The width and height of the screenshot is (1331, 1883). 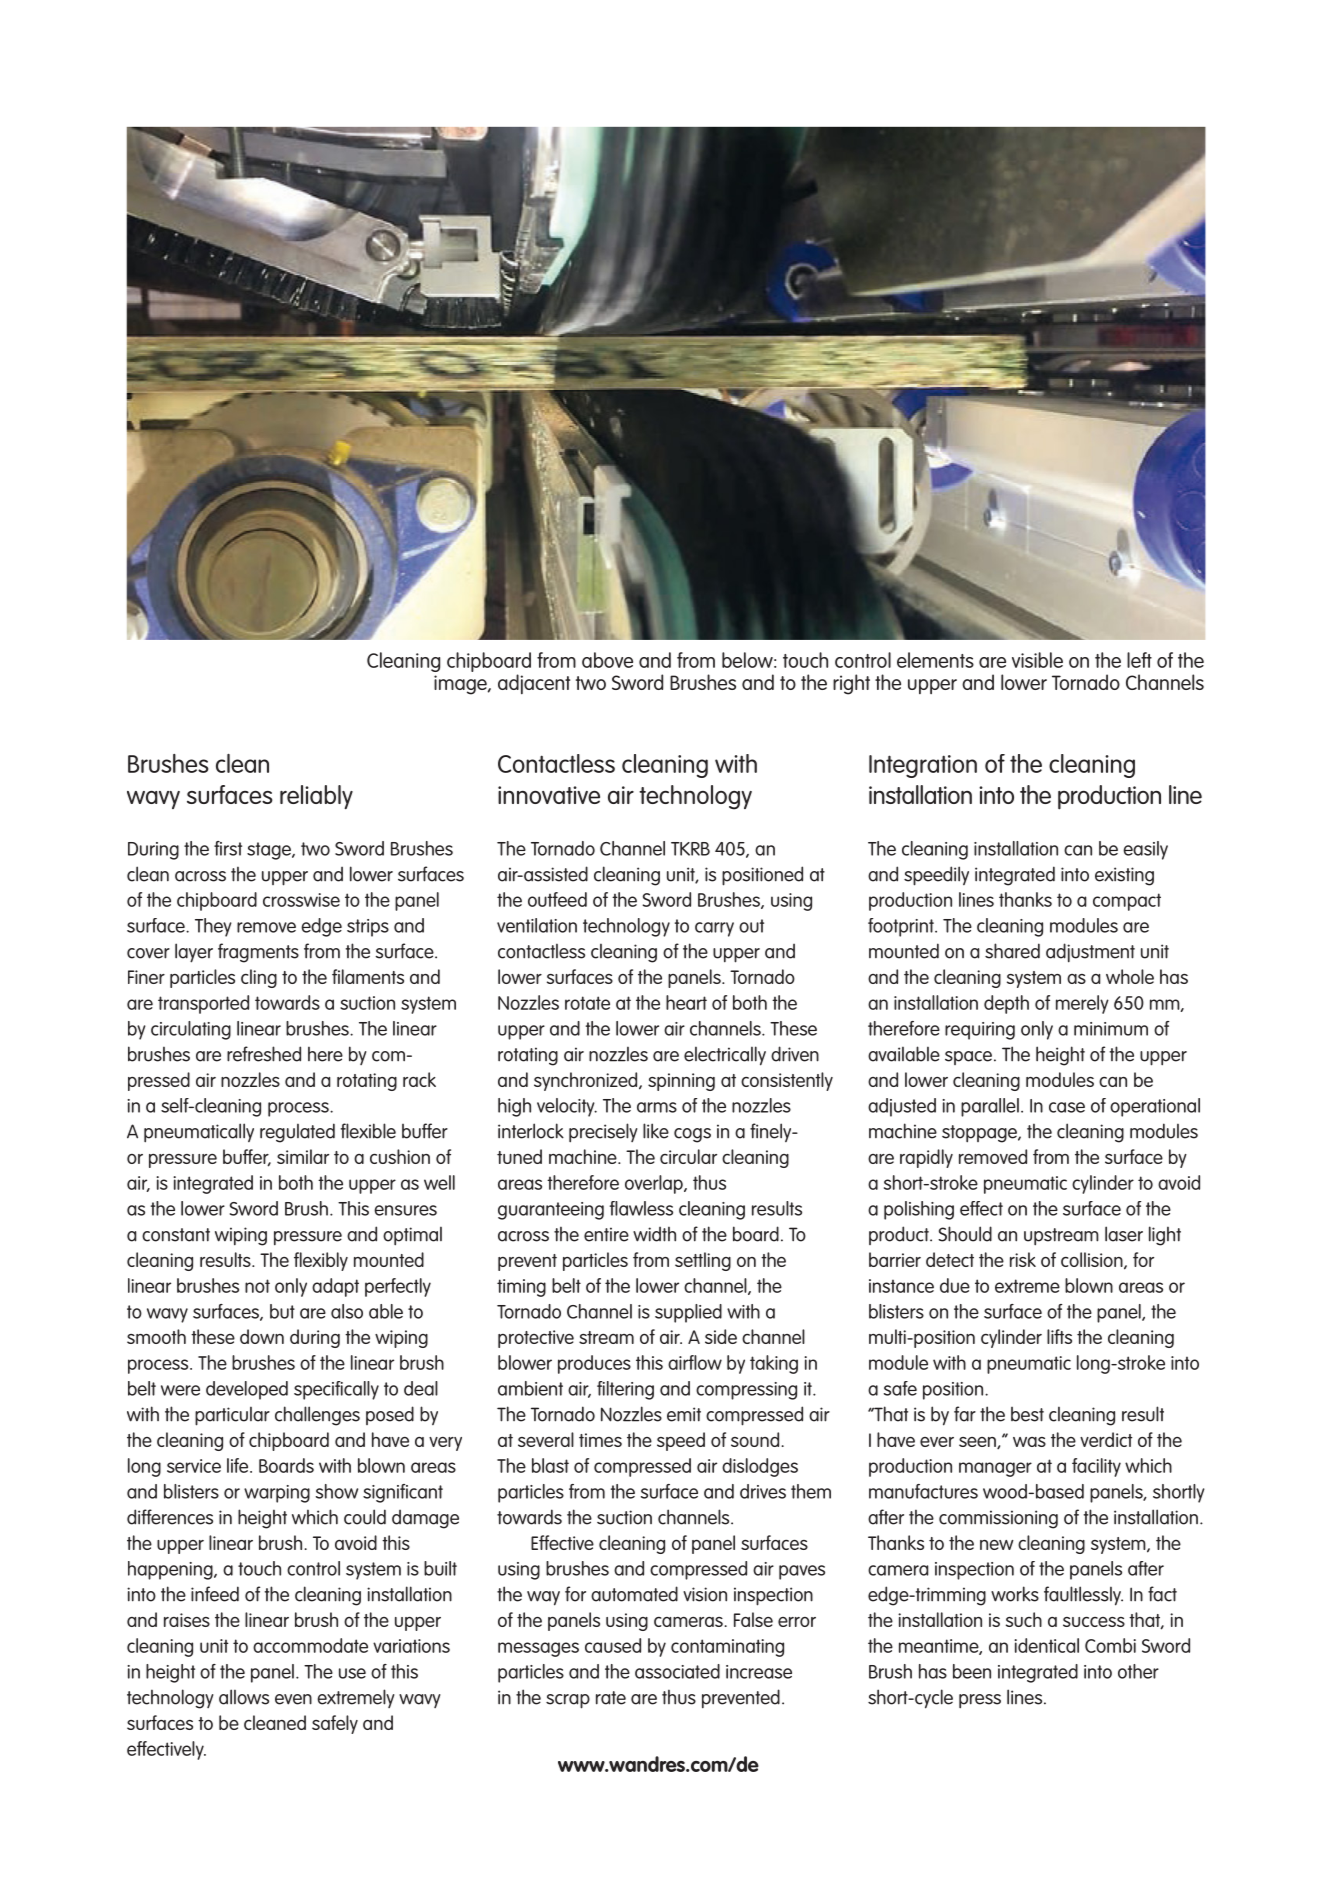 What do you see at coordinates (1047, 1645) in the screenshot?
I see `identical` at bounding box center [1047, 1645].
